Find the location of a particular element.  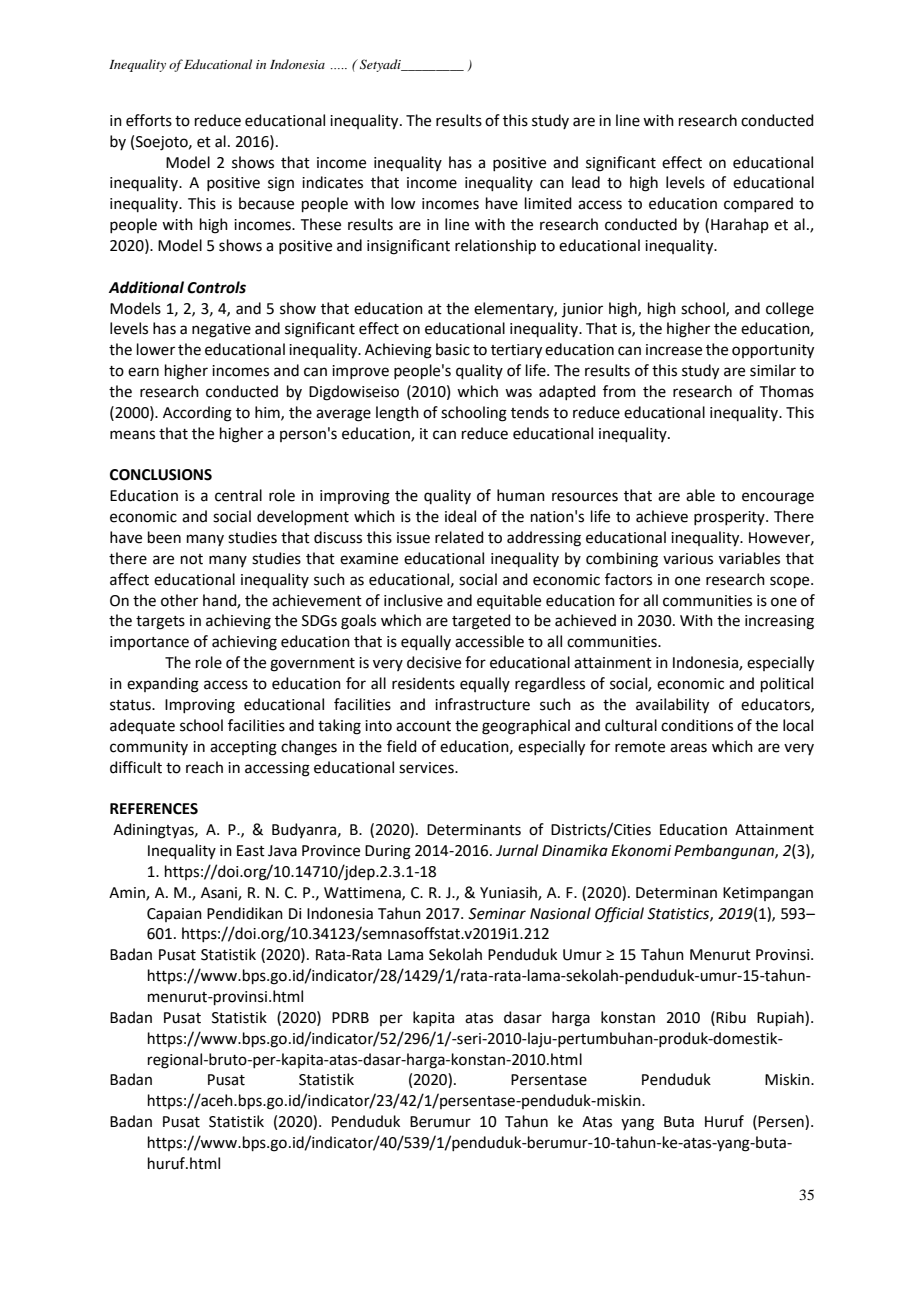

limited is located at coordinates (548, 203).
